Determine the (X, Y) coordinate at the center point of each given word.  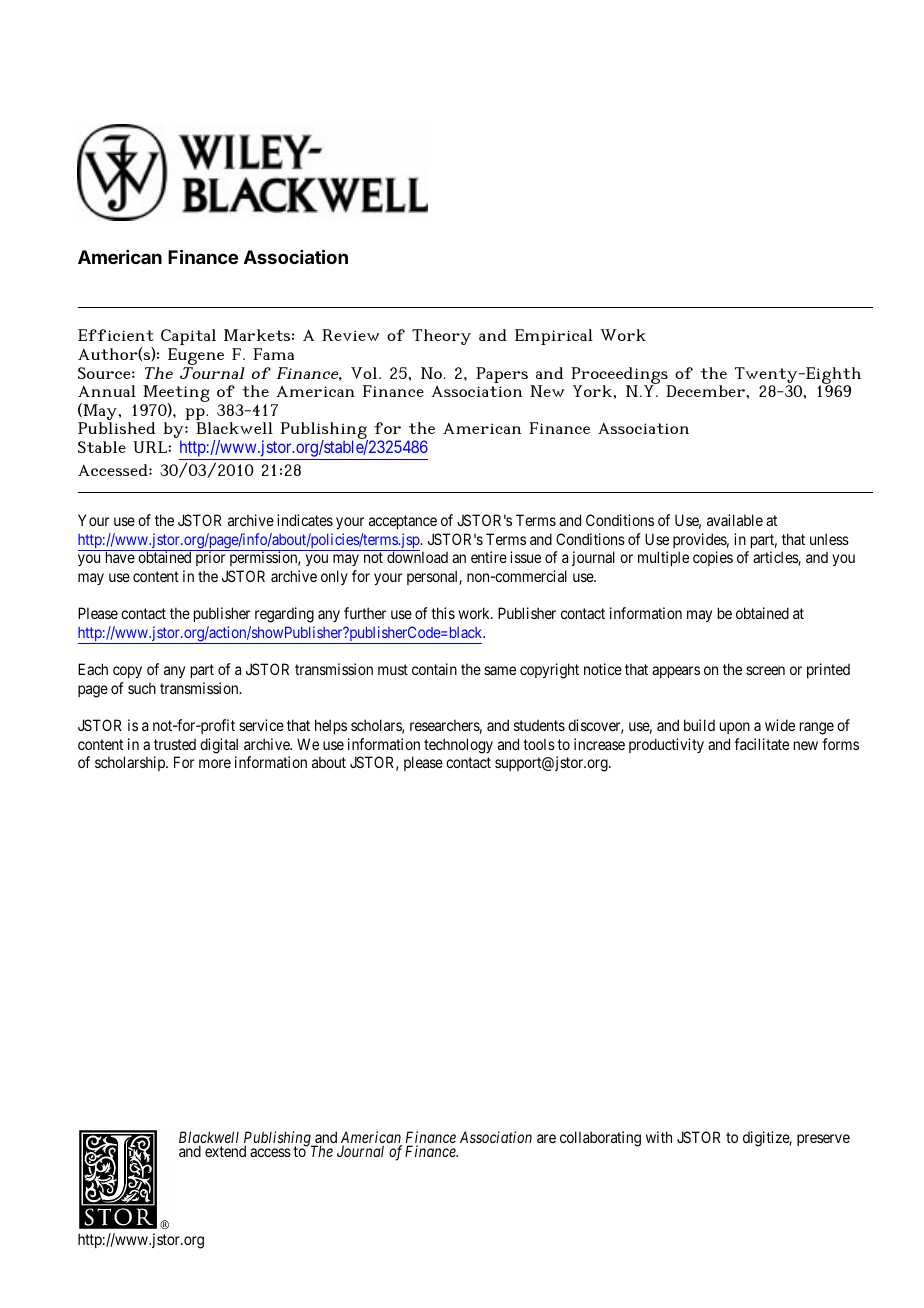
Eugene (196, 358)
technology (458, 746)
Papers (502, 375)
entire (489, 557)
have (120, 557)
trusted (175, 744)
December (706, 391)
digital (219, 746)
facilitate (761, 744)
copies (713, 558)
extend (225, 1151)
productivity (666, 745)
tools (539, 744)
